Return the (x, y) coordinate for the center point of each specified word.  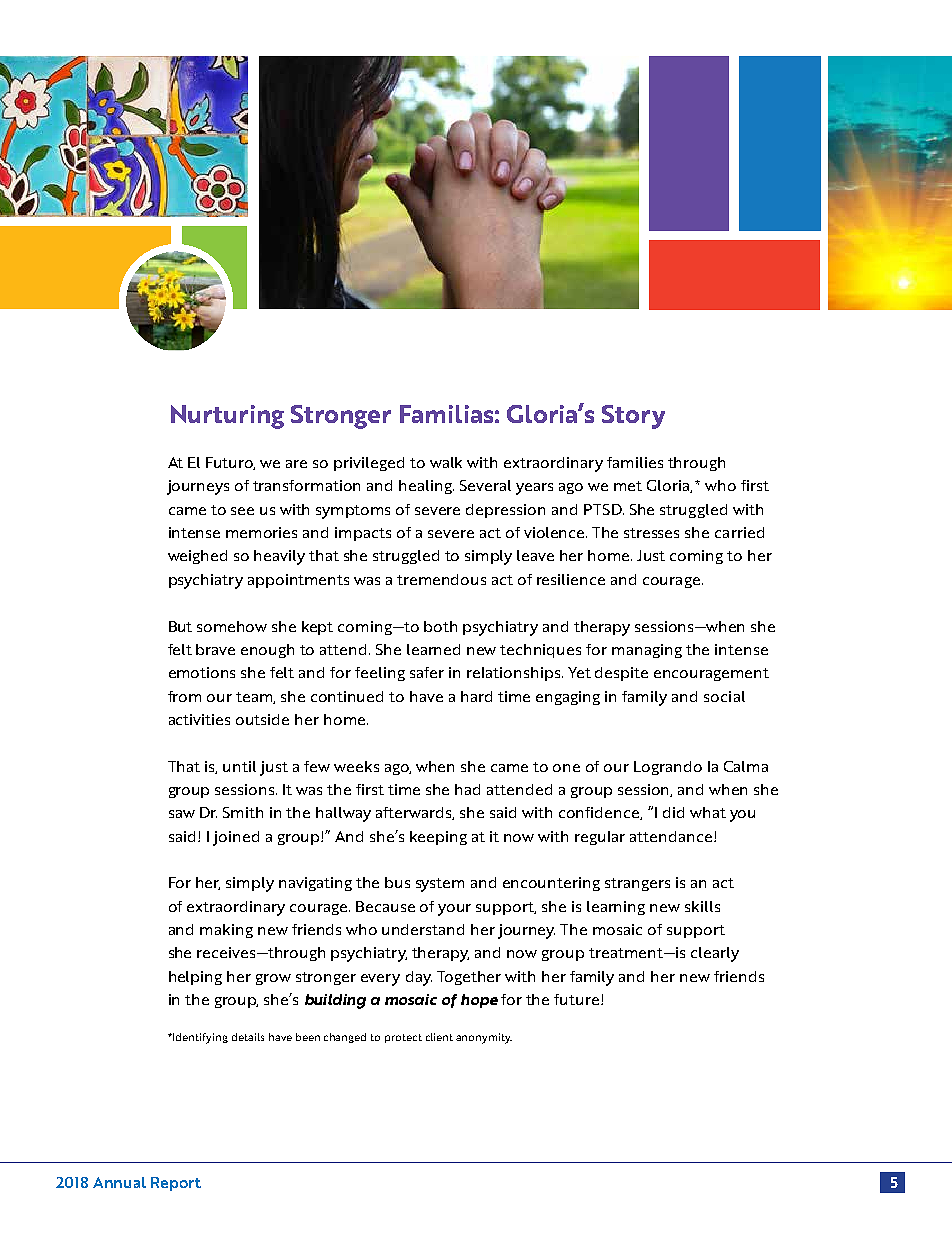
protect (403, 1038)
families (635, 462)
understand (423, 929)
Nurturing (227, 417)
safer (427, 672)
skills (702, 906)
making (226, 931)
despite (621, 674)
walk (446, 462)
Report (176, 1184)
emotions (202, 672)
